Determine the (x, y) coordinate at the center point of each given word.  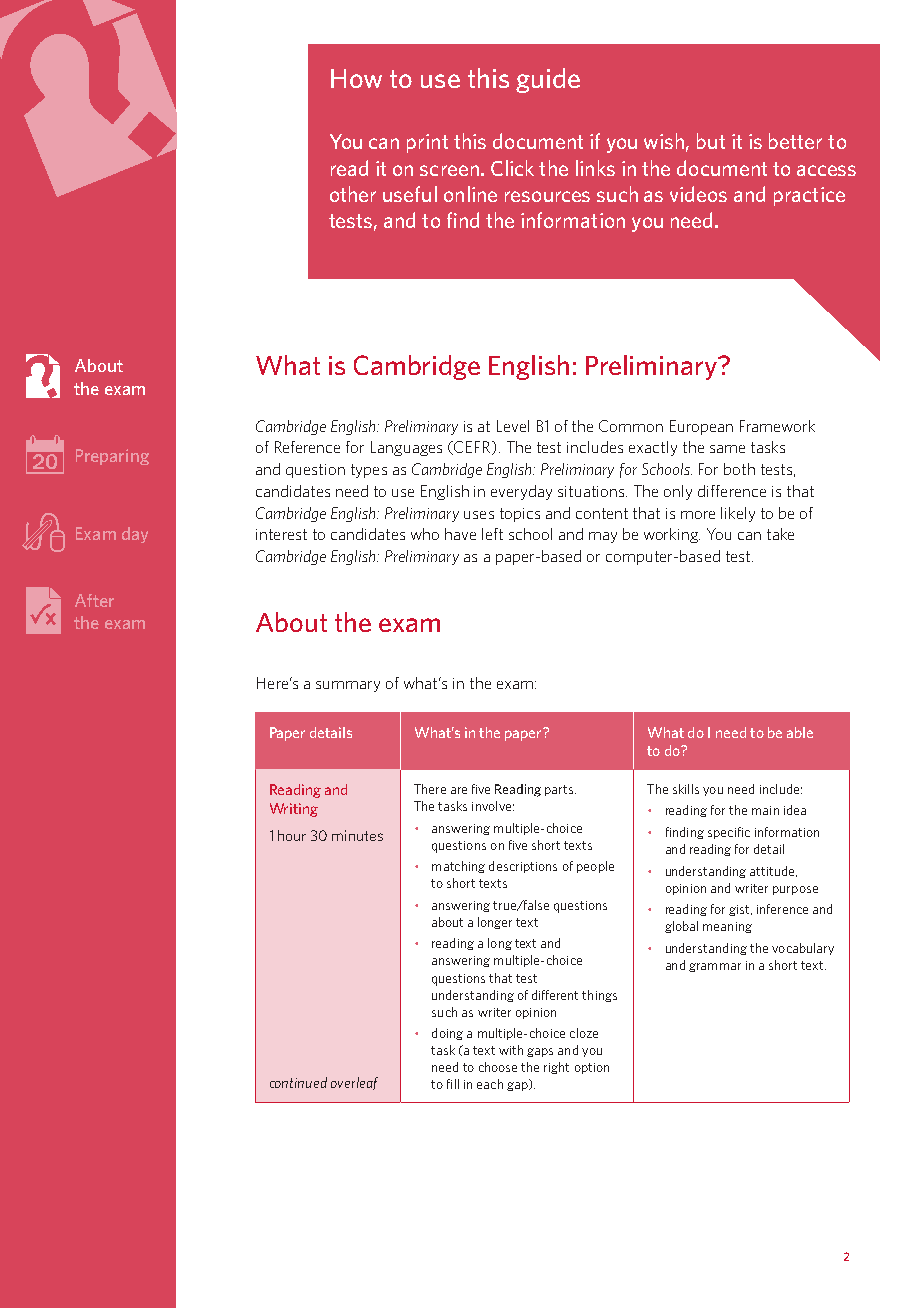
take (780, 534)
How (356, 78)
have (460, 534)
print (427, 143)
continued (298, 1082)
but (711, 141)
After (94, 600)
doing (447, 1034)
